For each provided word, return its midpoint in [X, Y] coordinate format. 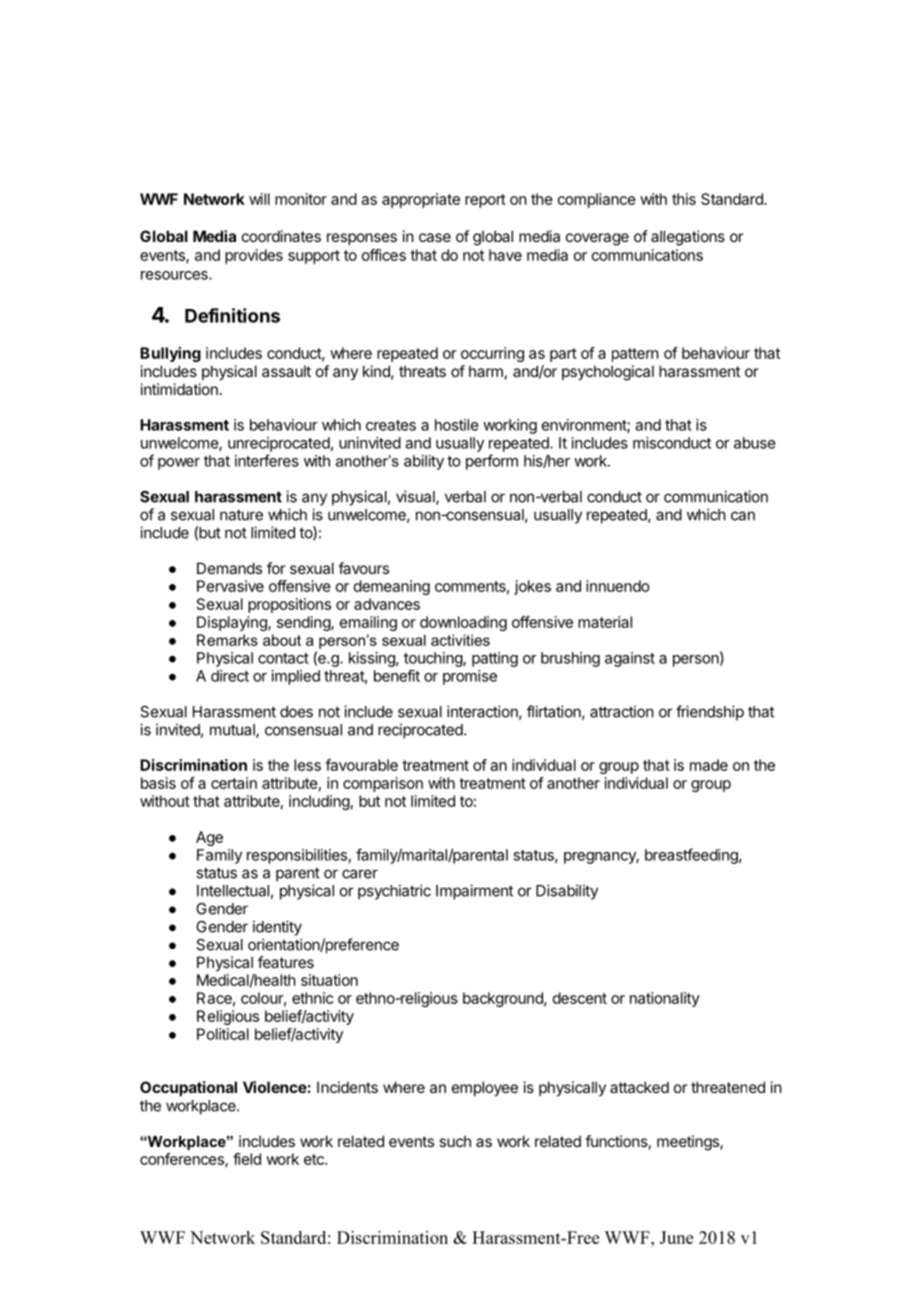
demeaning [392, 587]
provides [254, 256]
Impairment [474, 892]
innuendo [618, 586]
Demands [229, 568]
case [435, 237]
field [247, 1159]
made [709, 765]
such [455, 1141]
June [676, 1237]
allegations [688, 238]
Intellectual [233, 891]
